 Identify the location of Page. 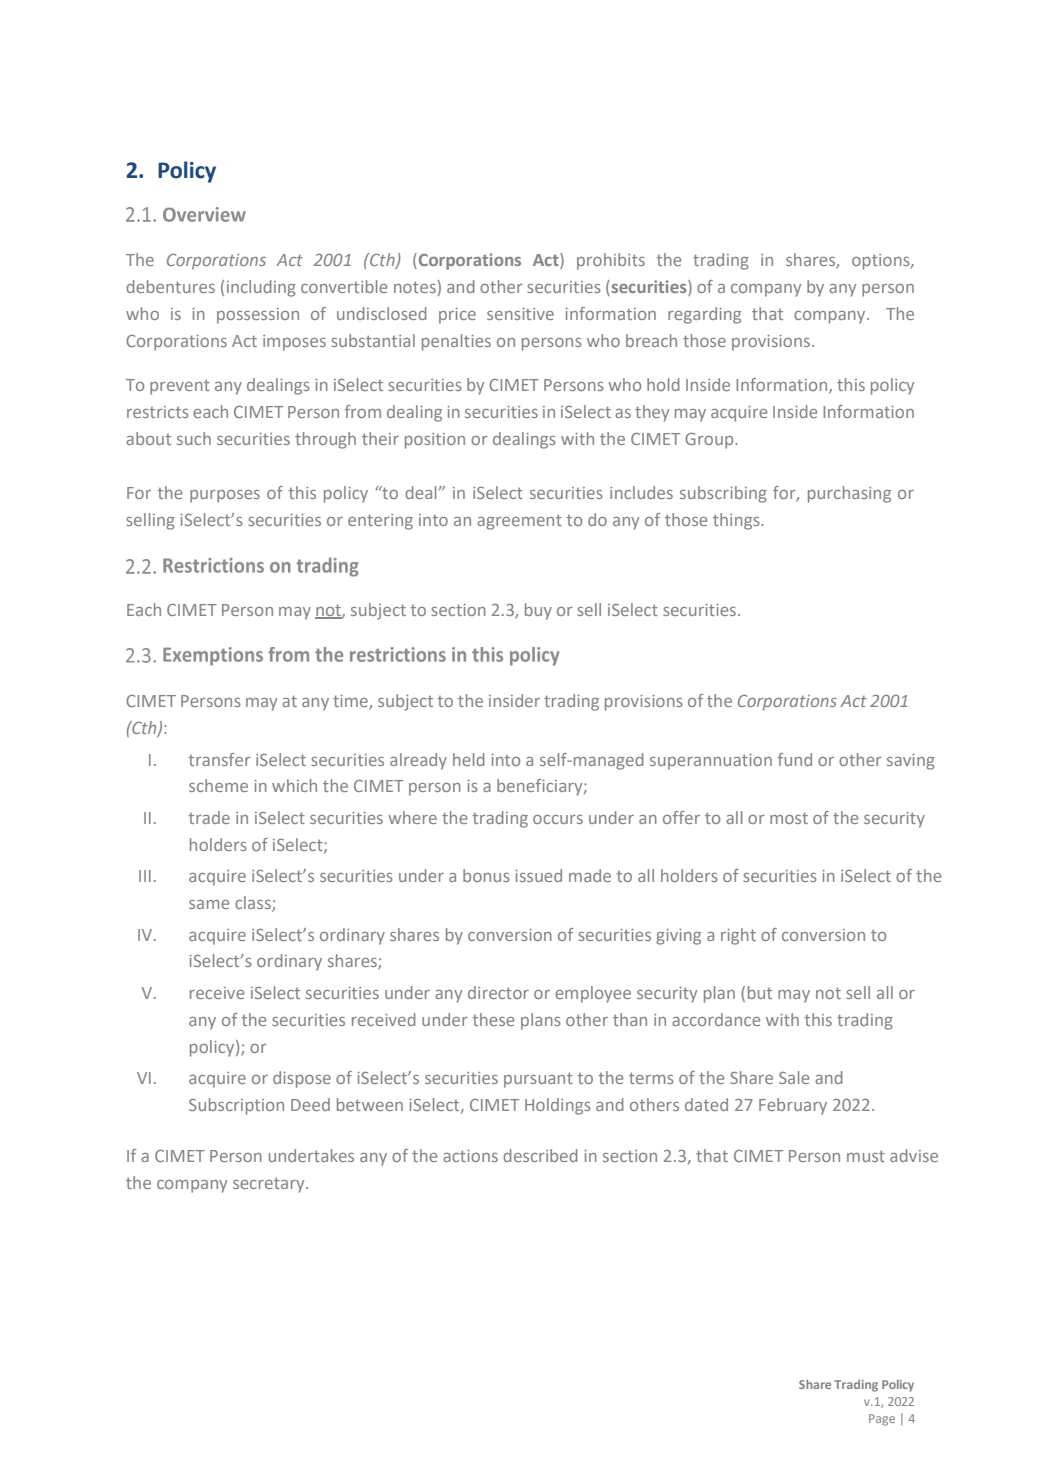
(882, 1420).
